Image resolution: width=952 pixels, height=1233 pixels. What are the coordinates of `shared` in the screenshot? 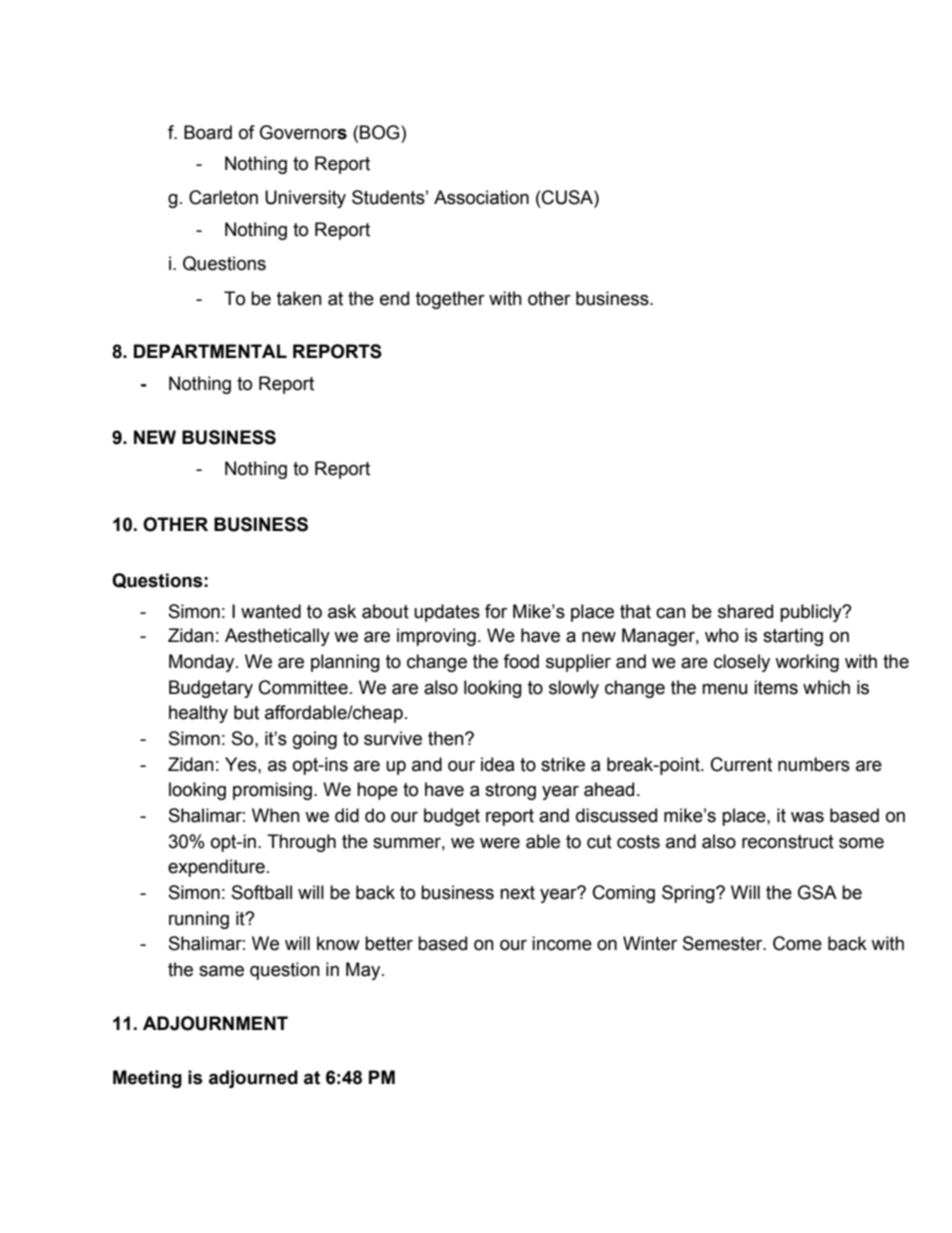 It's located at (745, 611).
